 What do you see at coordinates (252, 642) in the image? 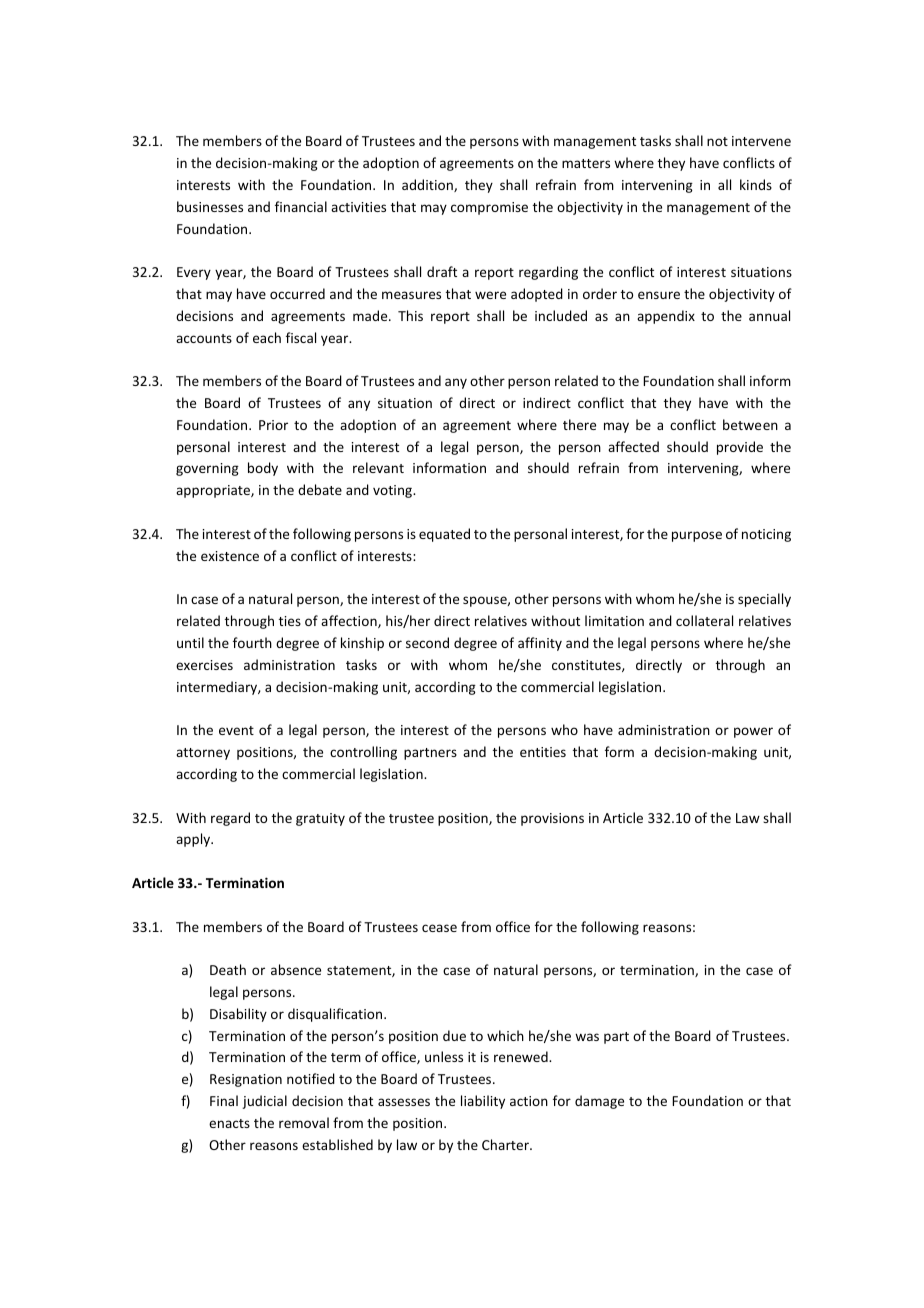
I see `fourth` at bounding box center [252, 642].
